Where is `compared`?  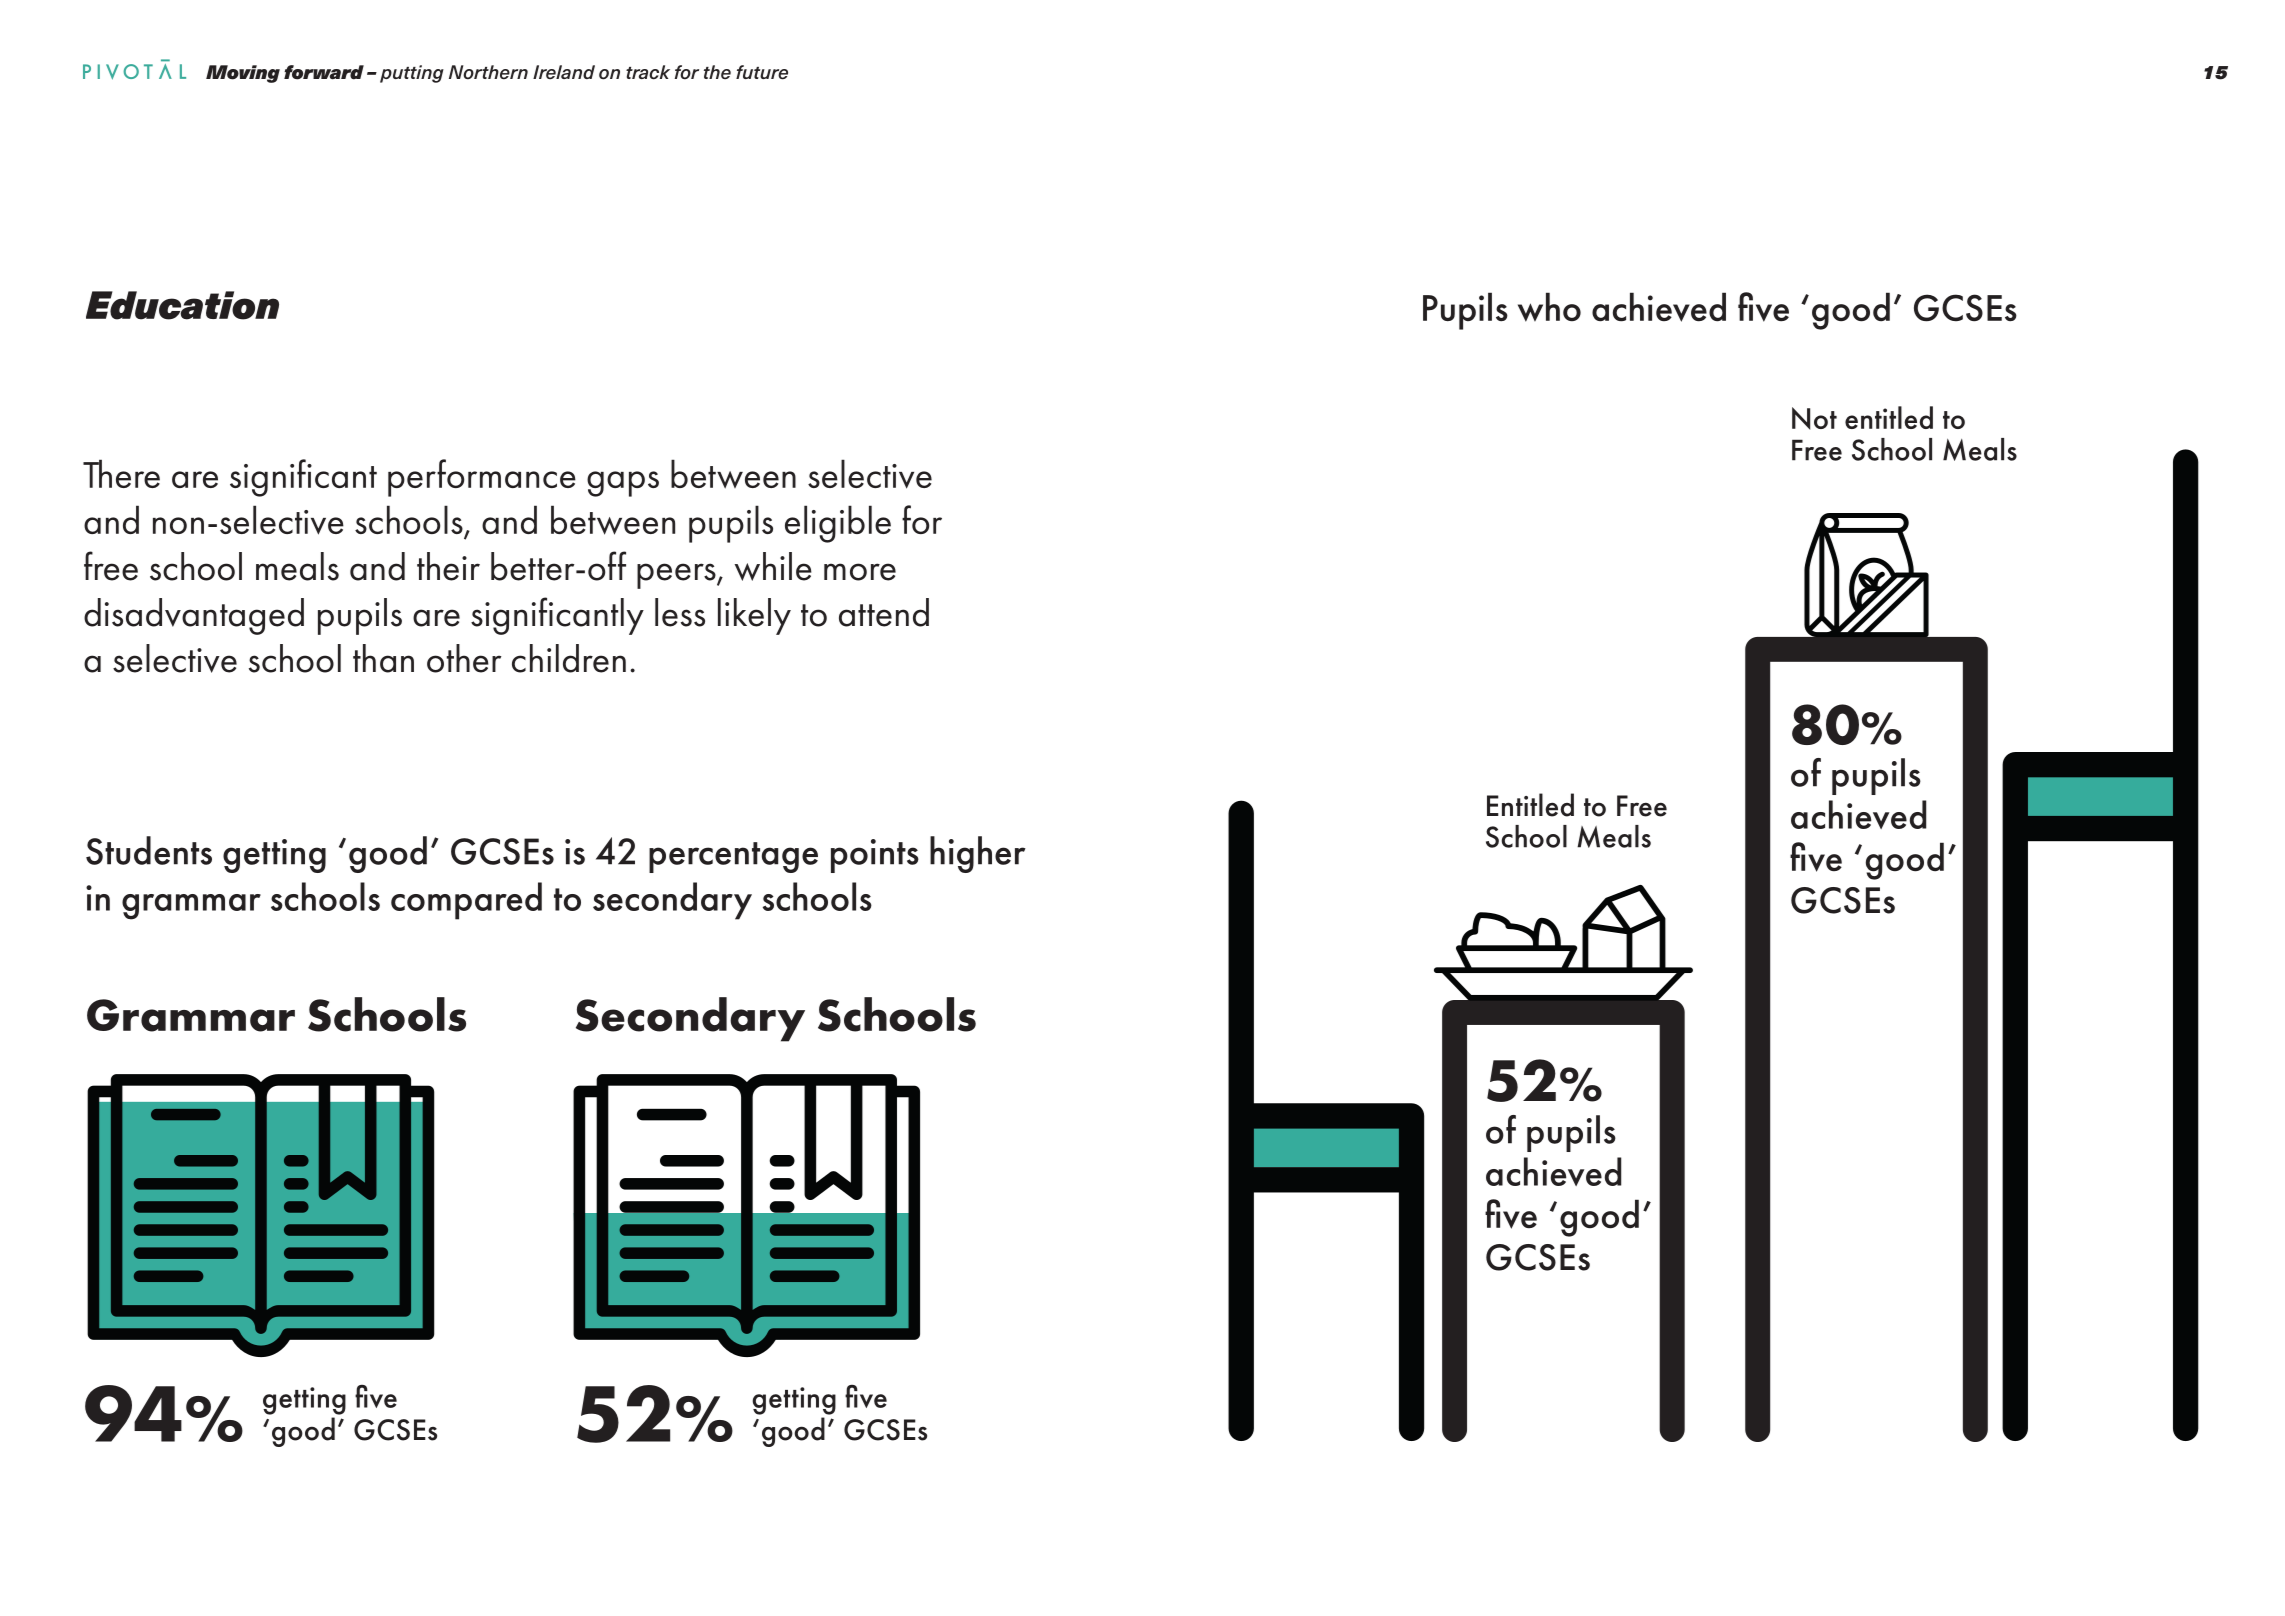
compared is located at coordinates (466, 901).
